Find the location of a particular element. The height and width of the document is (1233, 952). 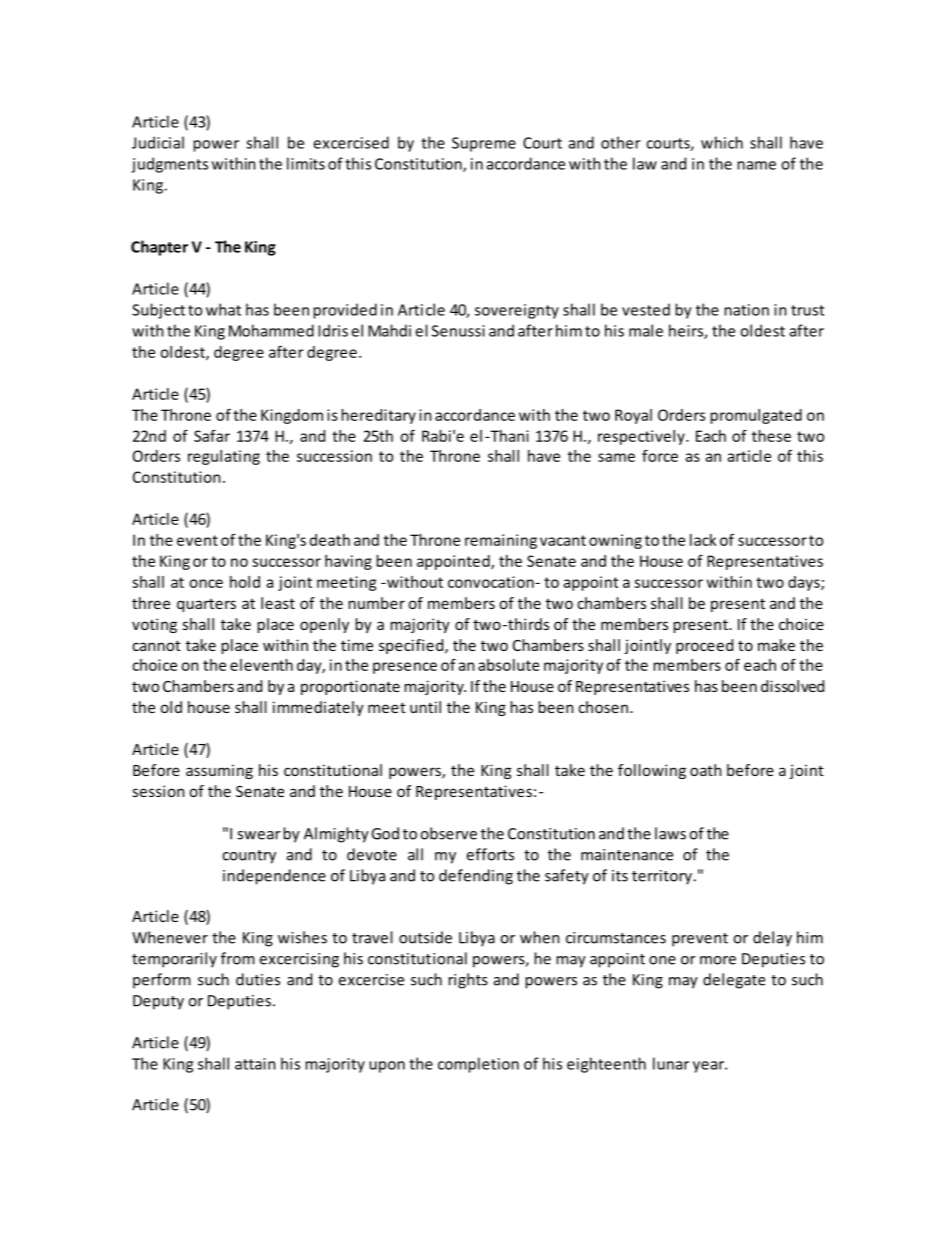

until is located at coordinates (425, 707).
